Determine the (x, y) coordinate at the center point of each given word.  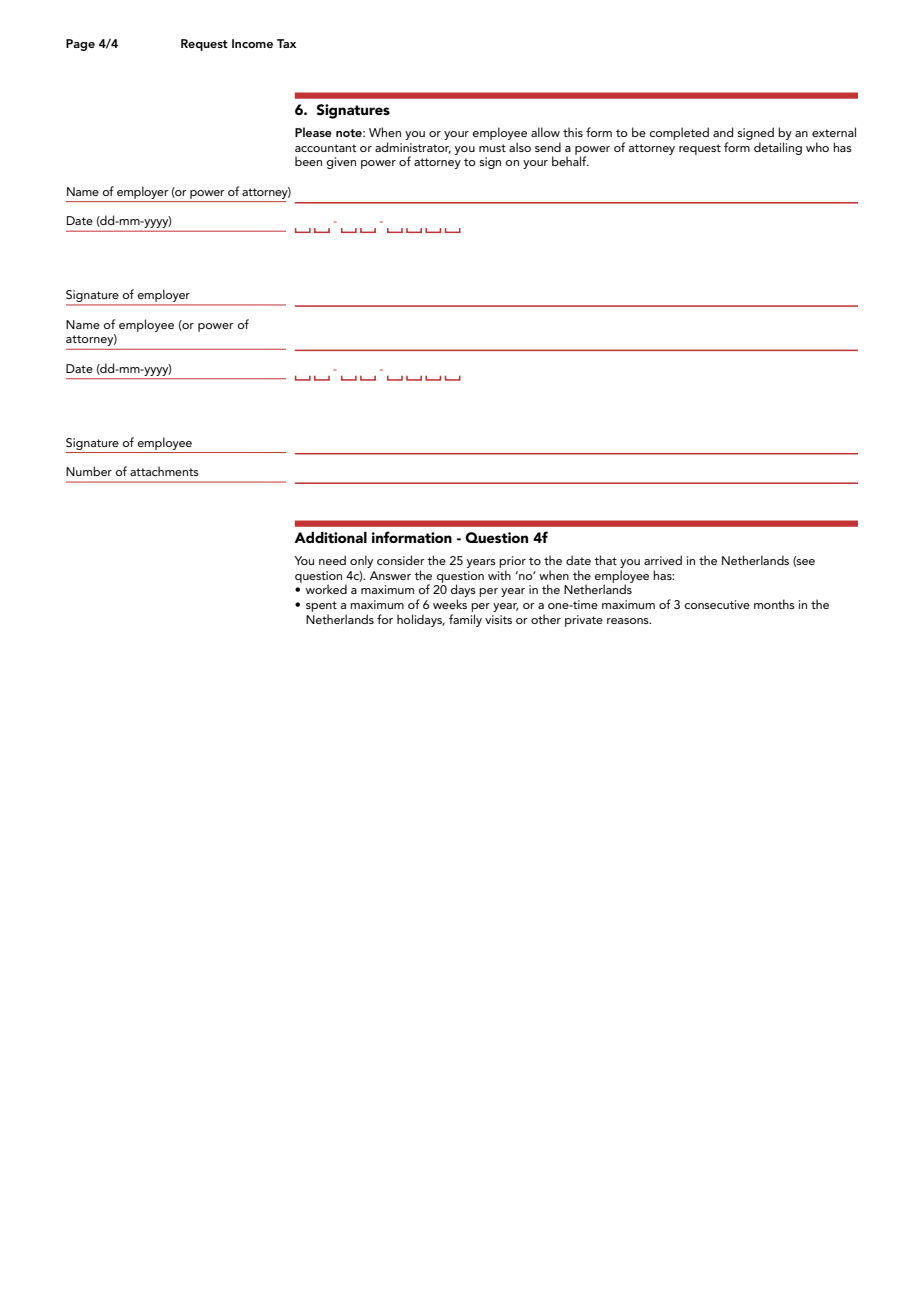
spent (321, 606)
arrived (663, 560)
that (605, 560)
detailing (778, 148)
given (341, 163)
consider (401, 560)
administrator (413, 148)
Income (252, 43)
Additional (330, 537)
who (817, 147)
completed (679, 133)
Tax (286, 43)
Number (89, 471)
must (492, 148)
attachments (164, 471)
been (308, 161)
